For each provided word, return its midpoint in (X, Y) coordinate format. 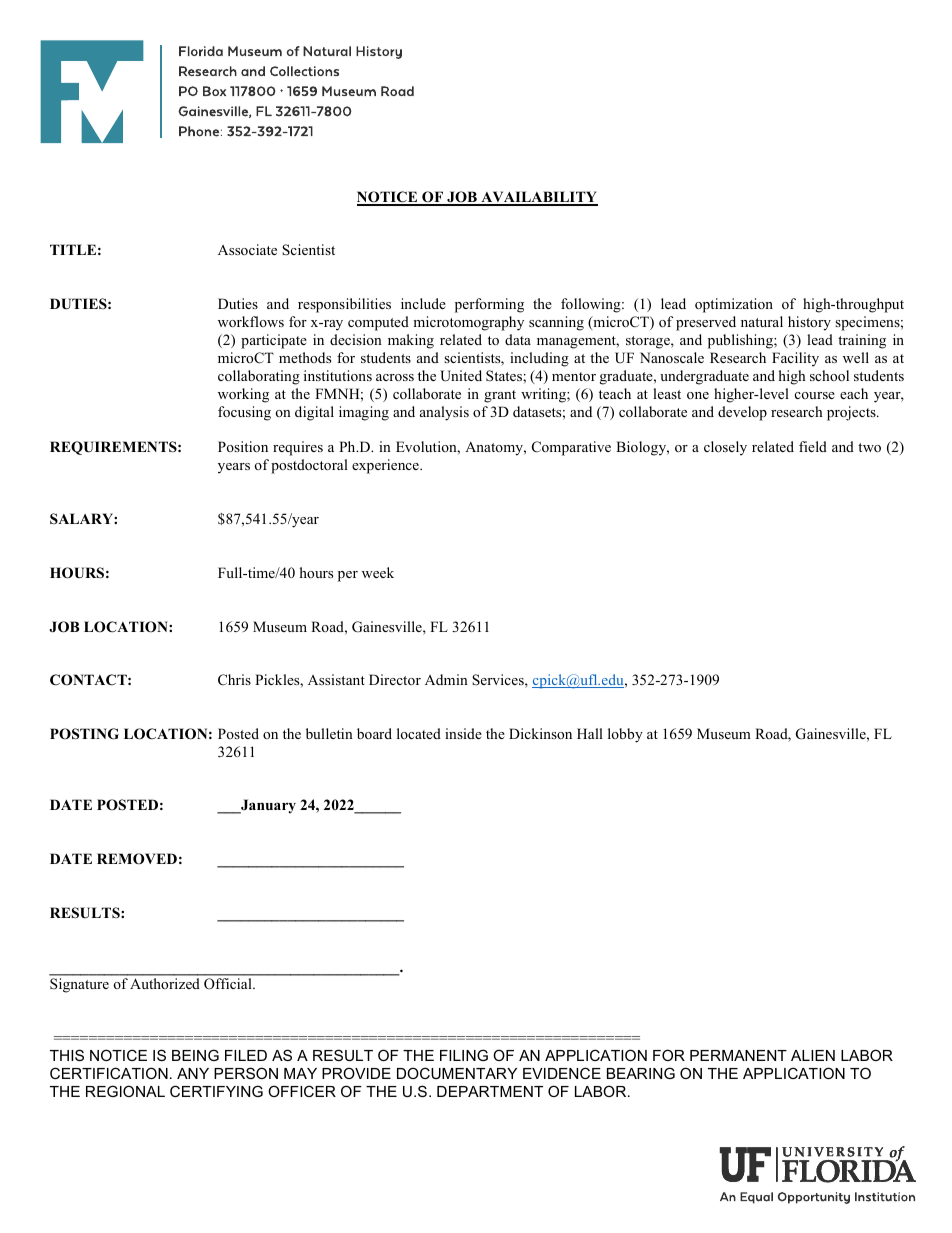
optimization (734, 305)
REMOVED (137, 859)
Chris (234, 679)
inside (463, 733)
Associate (247, 249)
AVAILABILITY (538, 198)
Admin (446, 679)
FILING (464, 1055)
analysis (444, 413)
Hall (590, 733)
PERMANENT (738, 1055)
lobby (625, 735)
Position (243, 446)
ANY (193, 1073)
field (813, 446)
